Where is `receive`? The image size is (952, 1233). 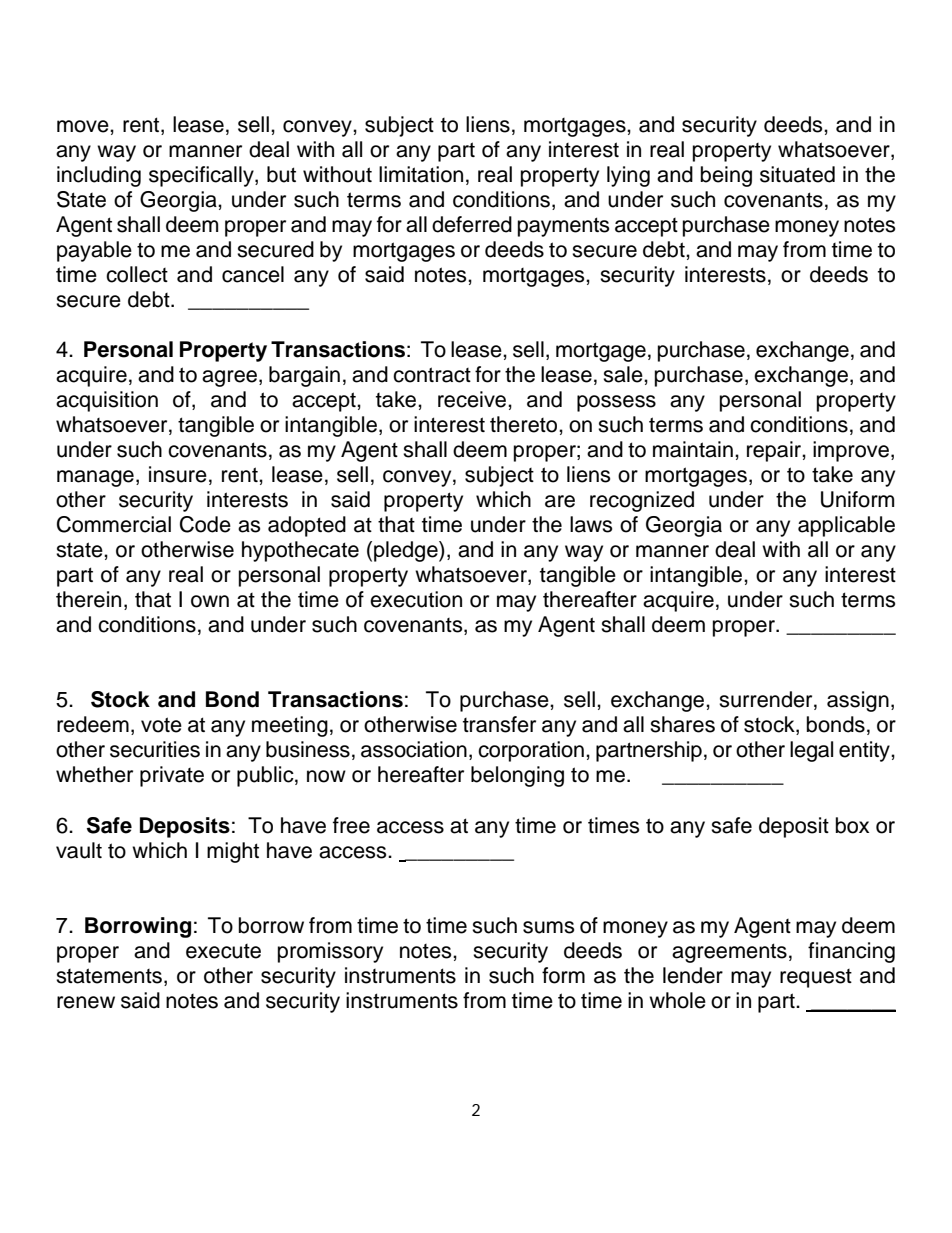 receive is located at coordinates (473, 399).
